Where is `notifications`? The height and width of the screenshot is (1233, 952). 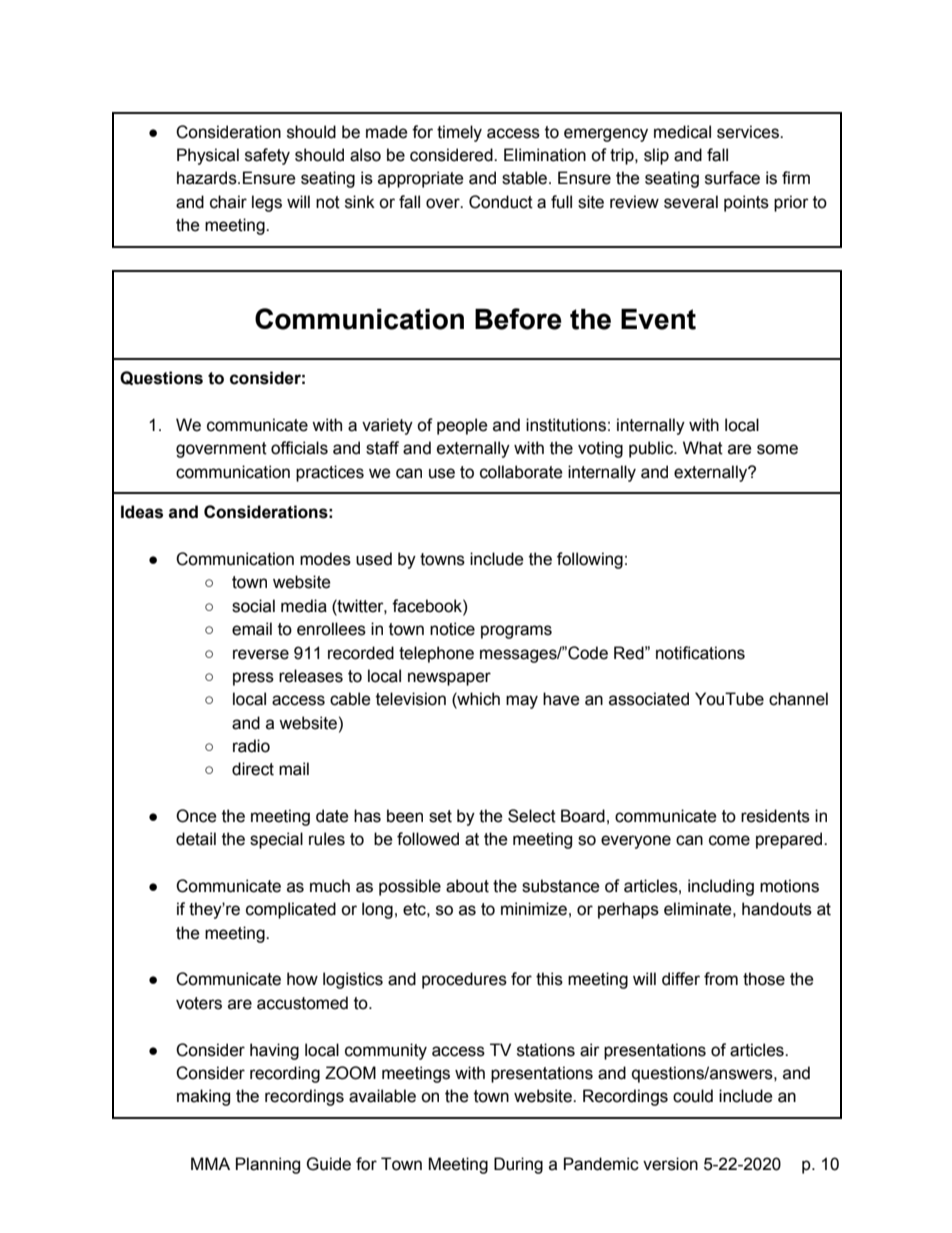
notifications is located at coordinates (700, 653).
